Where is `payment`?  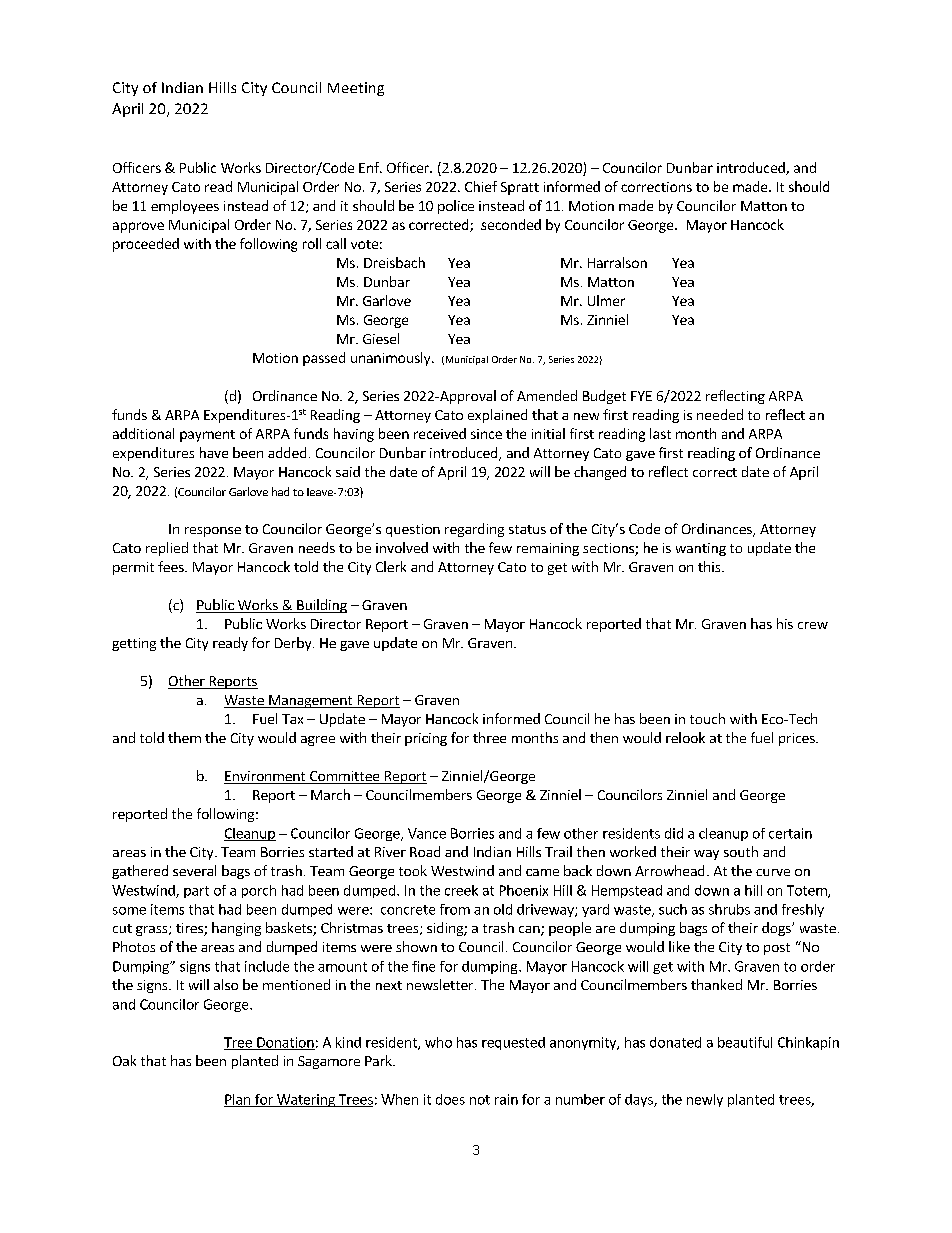
payment is located at coordinates (207, 436).
